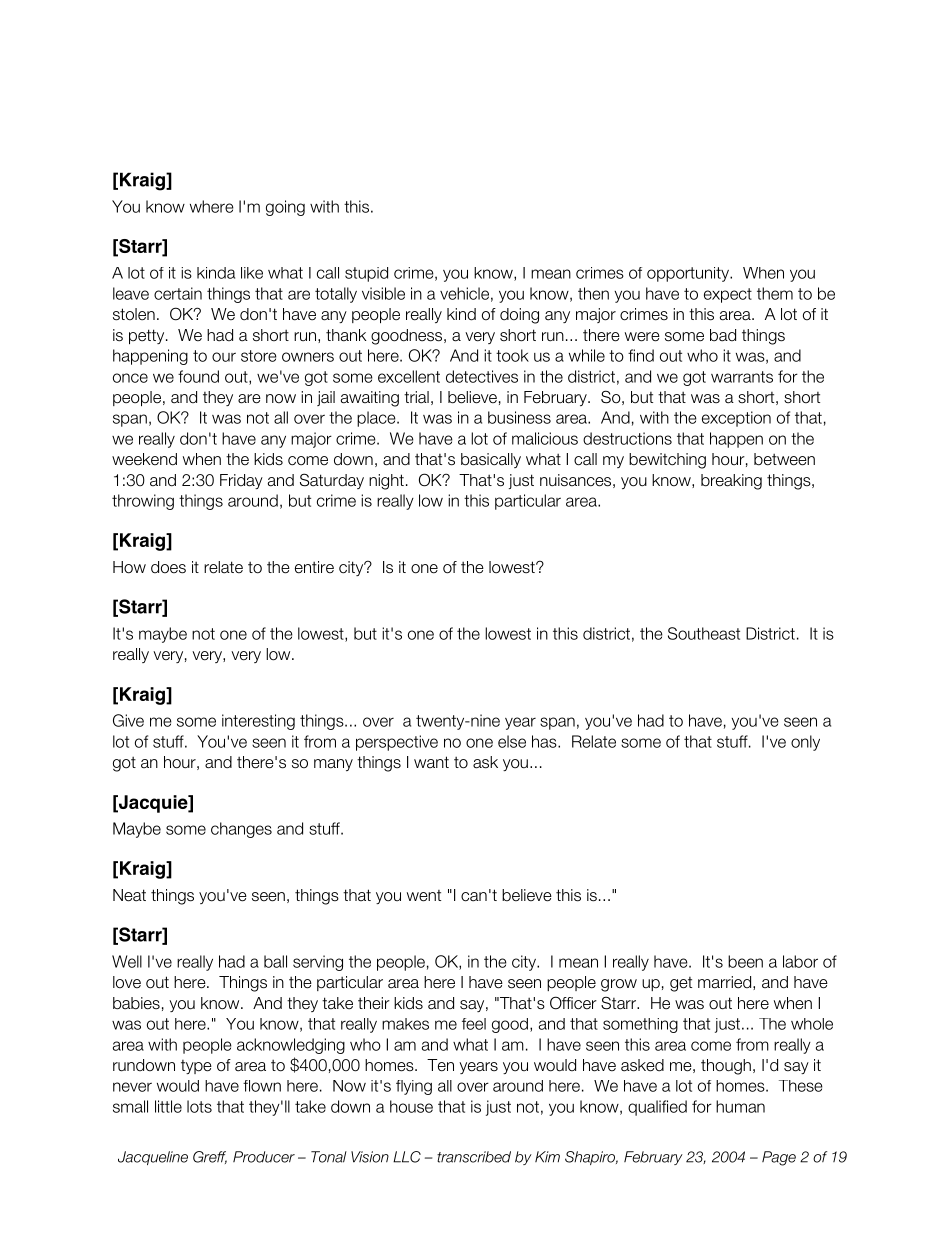 The height and width of the image is (1233, 952). Describe the element at coordinates (704, 633) in the image. I see `Southeast` at that location.
